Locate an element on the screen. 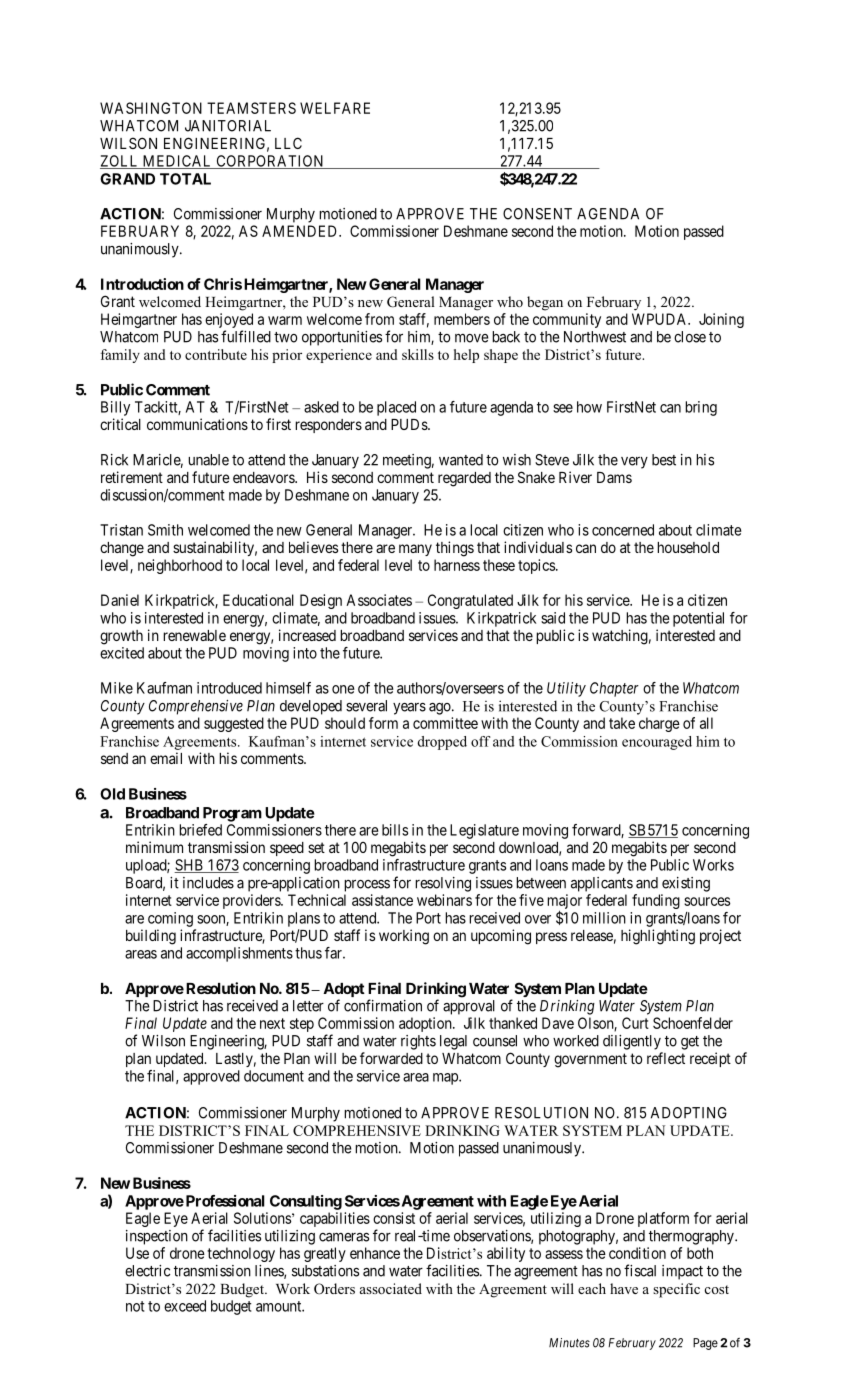  charge is located at coordinates (659, 724).
